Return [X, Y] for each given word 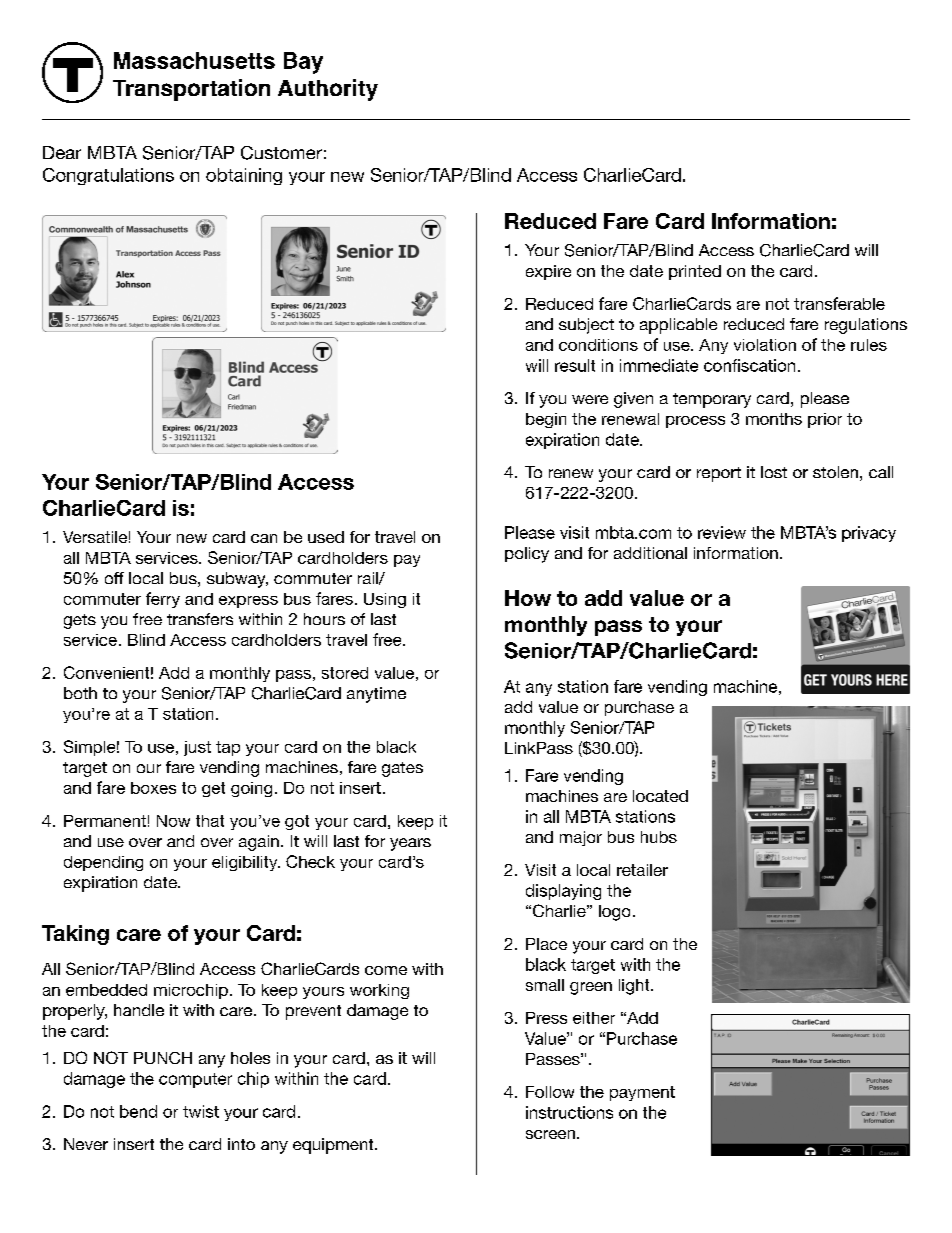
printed [695, 272]
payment [642, 1093]
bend [138, 1111]
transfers [200, 619]
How [528, 598]
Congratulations [108, 176]
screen [550, 1134]
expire [548, 272]
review [722, 532]
